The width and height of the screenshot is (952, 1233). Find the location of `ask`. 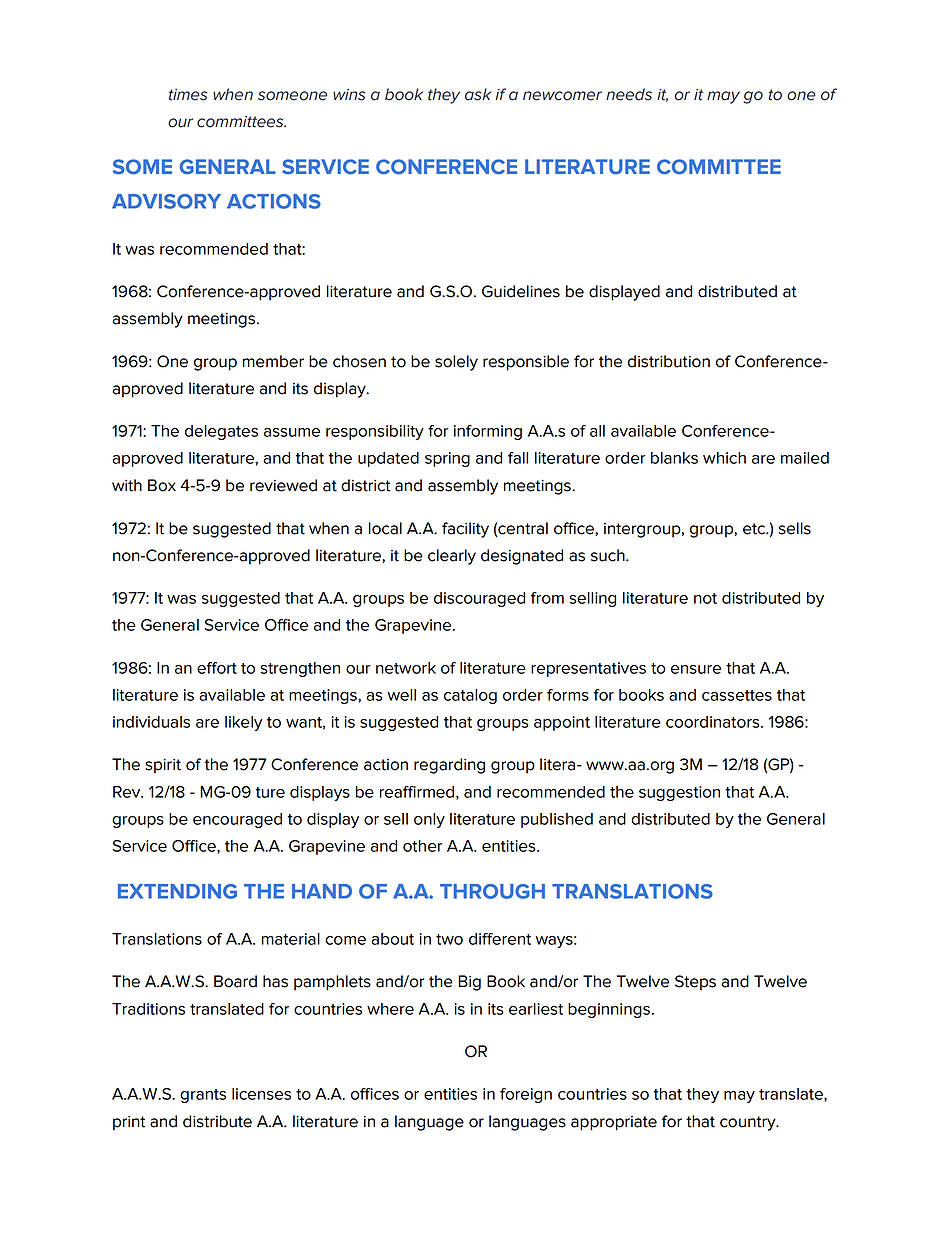

ask is located at coordinates (478, 94).
